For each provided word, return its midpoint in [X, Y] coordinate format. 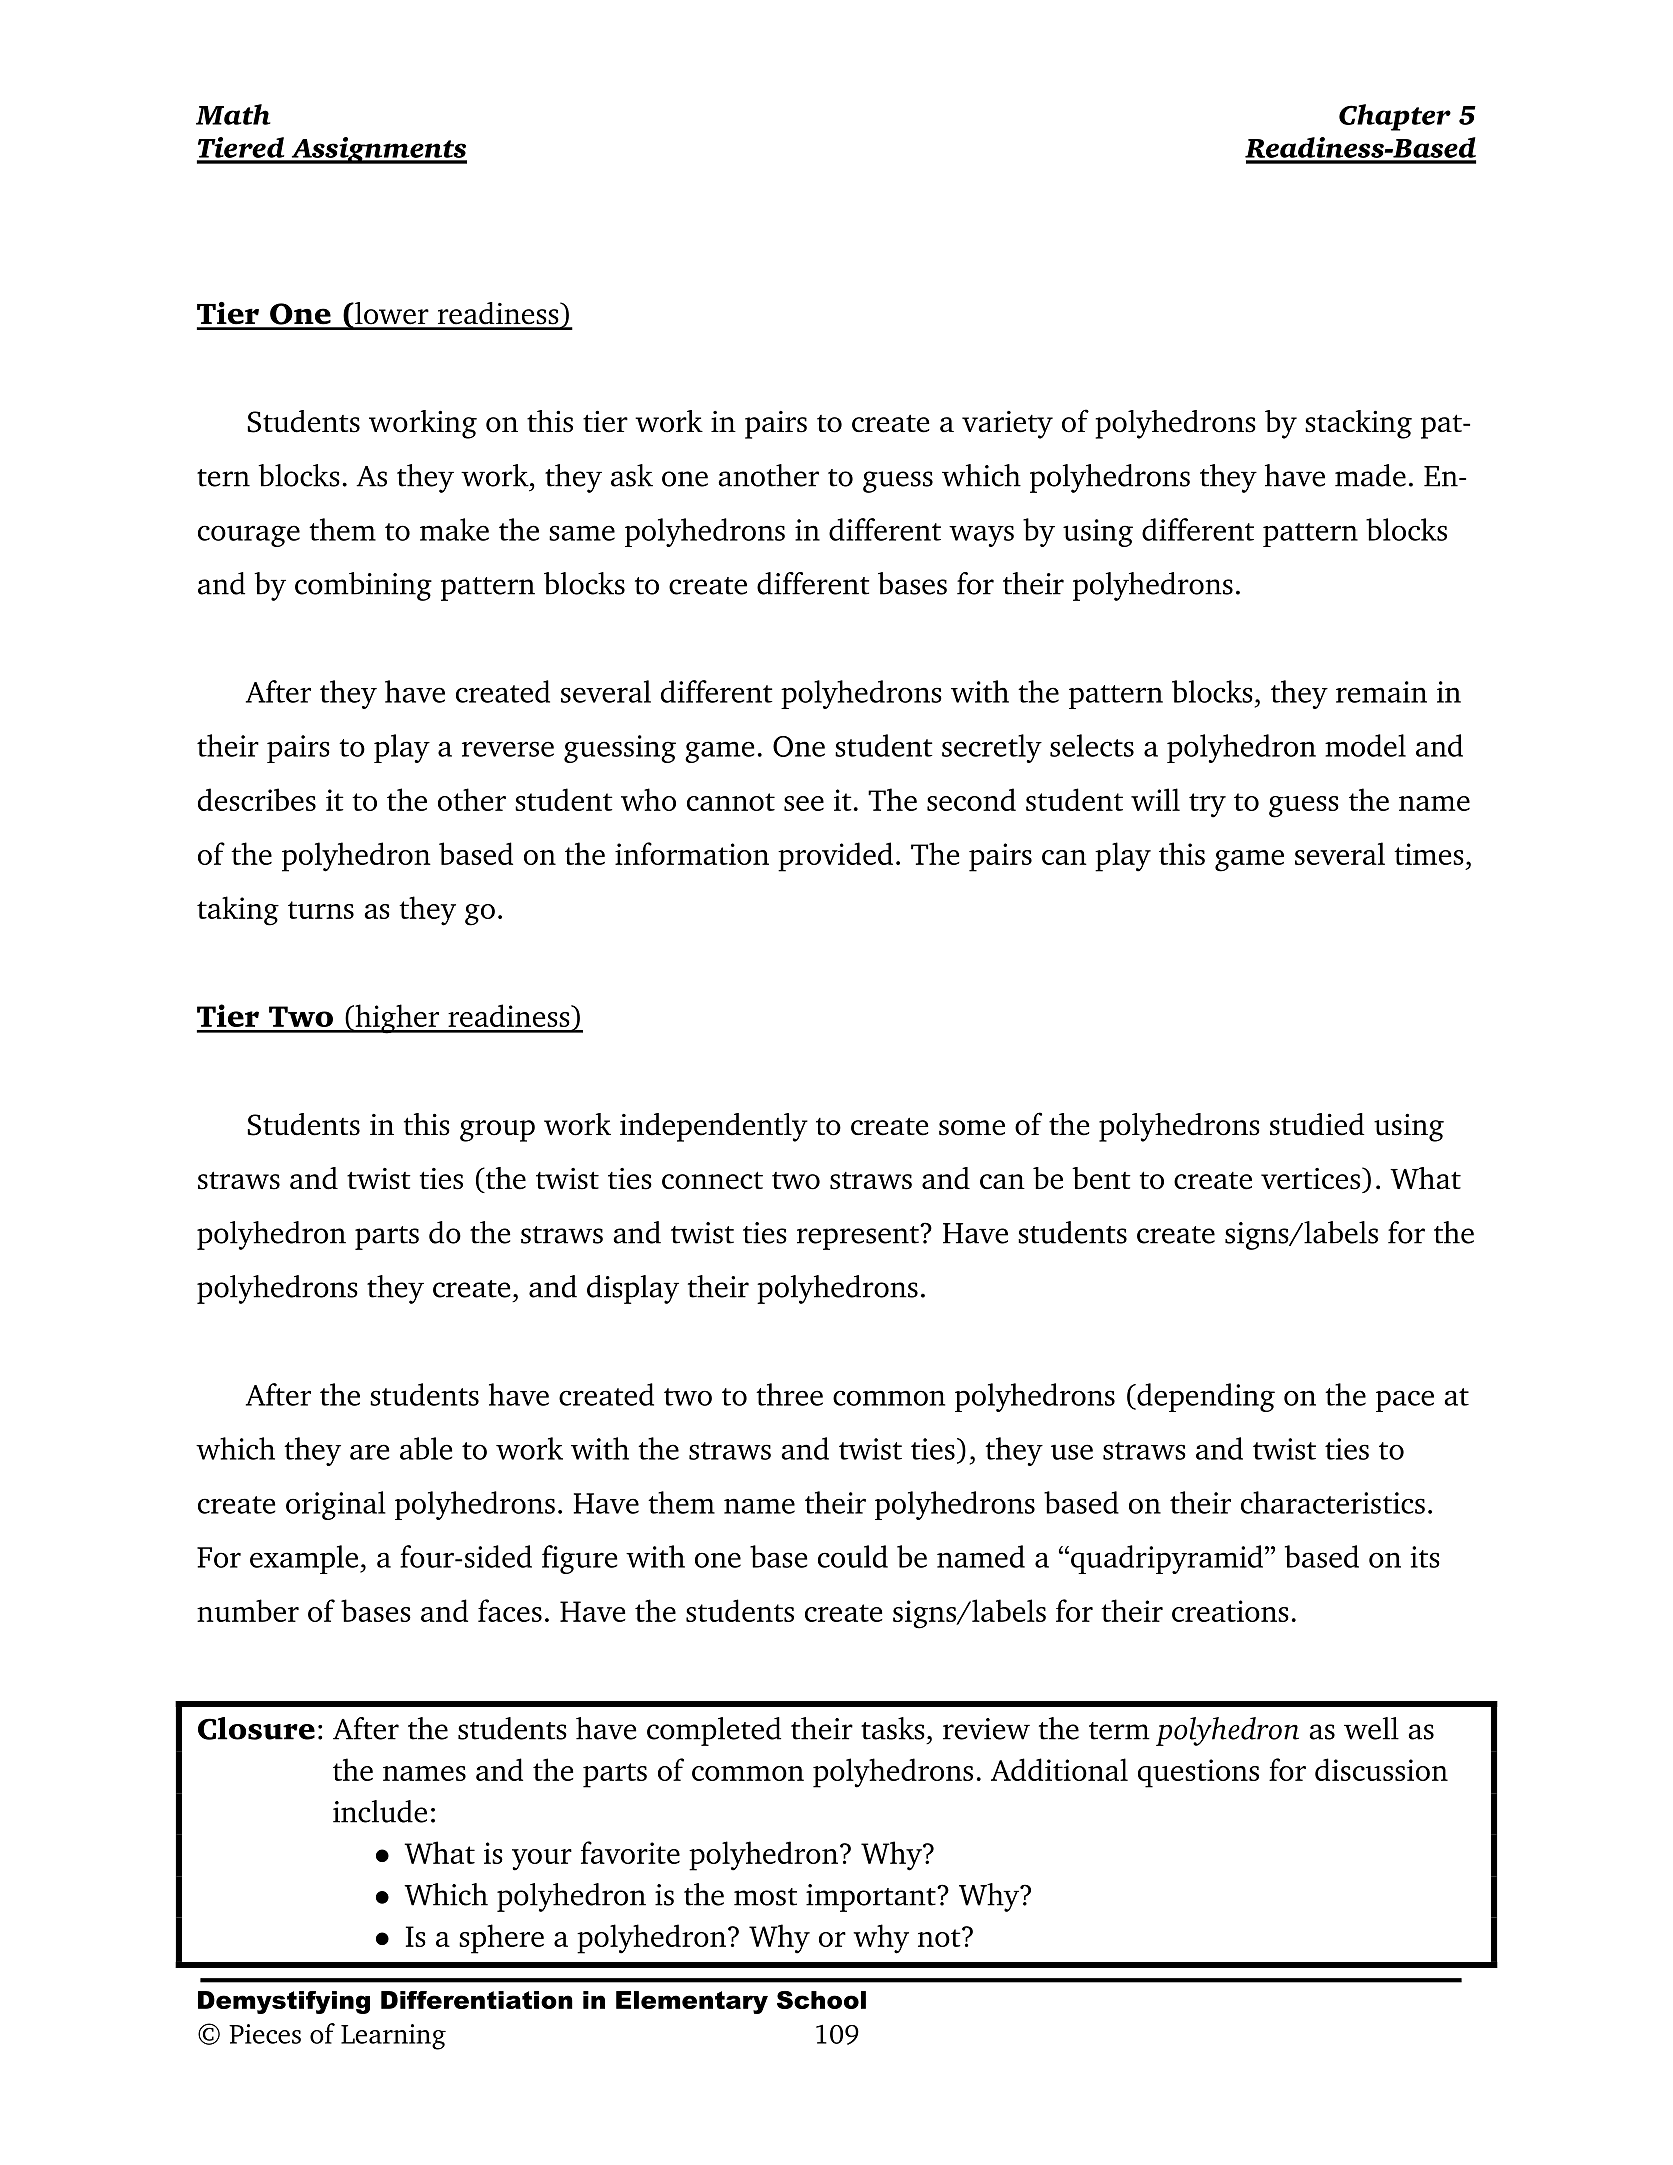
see [804, 803]
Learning [393, 2037]
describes [257, 799]
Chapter [1395, 117]
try [1207, 805]
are [370, 1452]
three [789, 1394]
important [872, 1898]
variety [1007, 425]
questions [1198, 1773]
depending [1205, 1397]
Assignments [378, 150]
